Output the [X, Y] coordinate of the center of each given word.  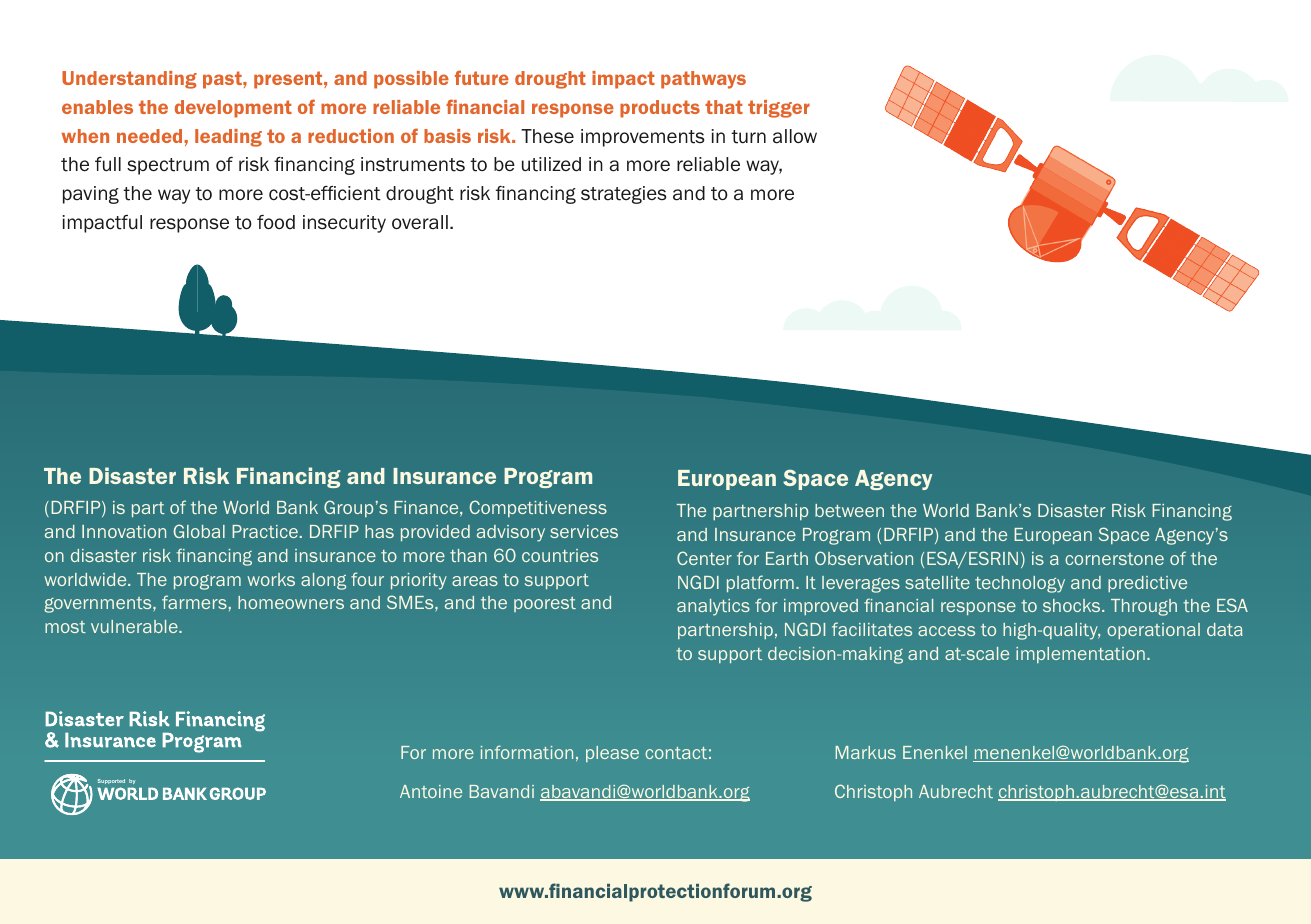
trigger [779, 109]
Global [199, 531]
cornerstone [1114, 559]
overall [420, 222]
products [660, 109]
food [276, 222]
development [233, 109]
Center [704, 558]
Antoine [431, 791]
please [612, 754]
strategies [623, 195]
